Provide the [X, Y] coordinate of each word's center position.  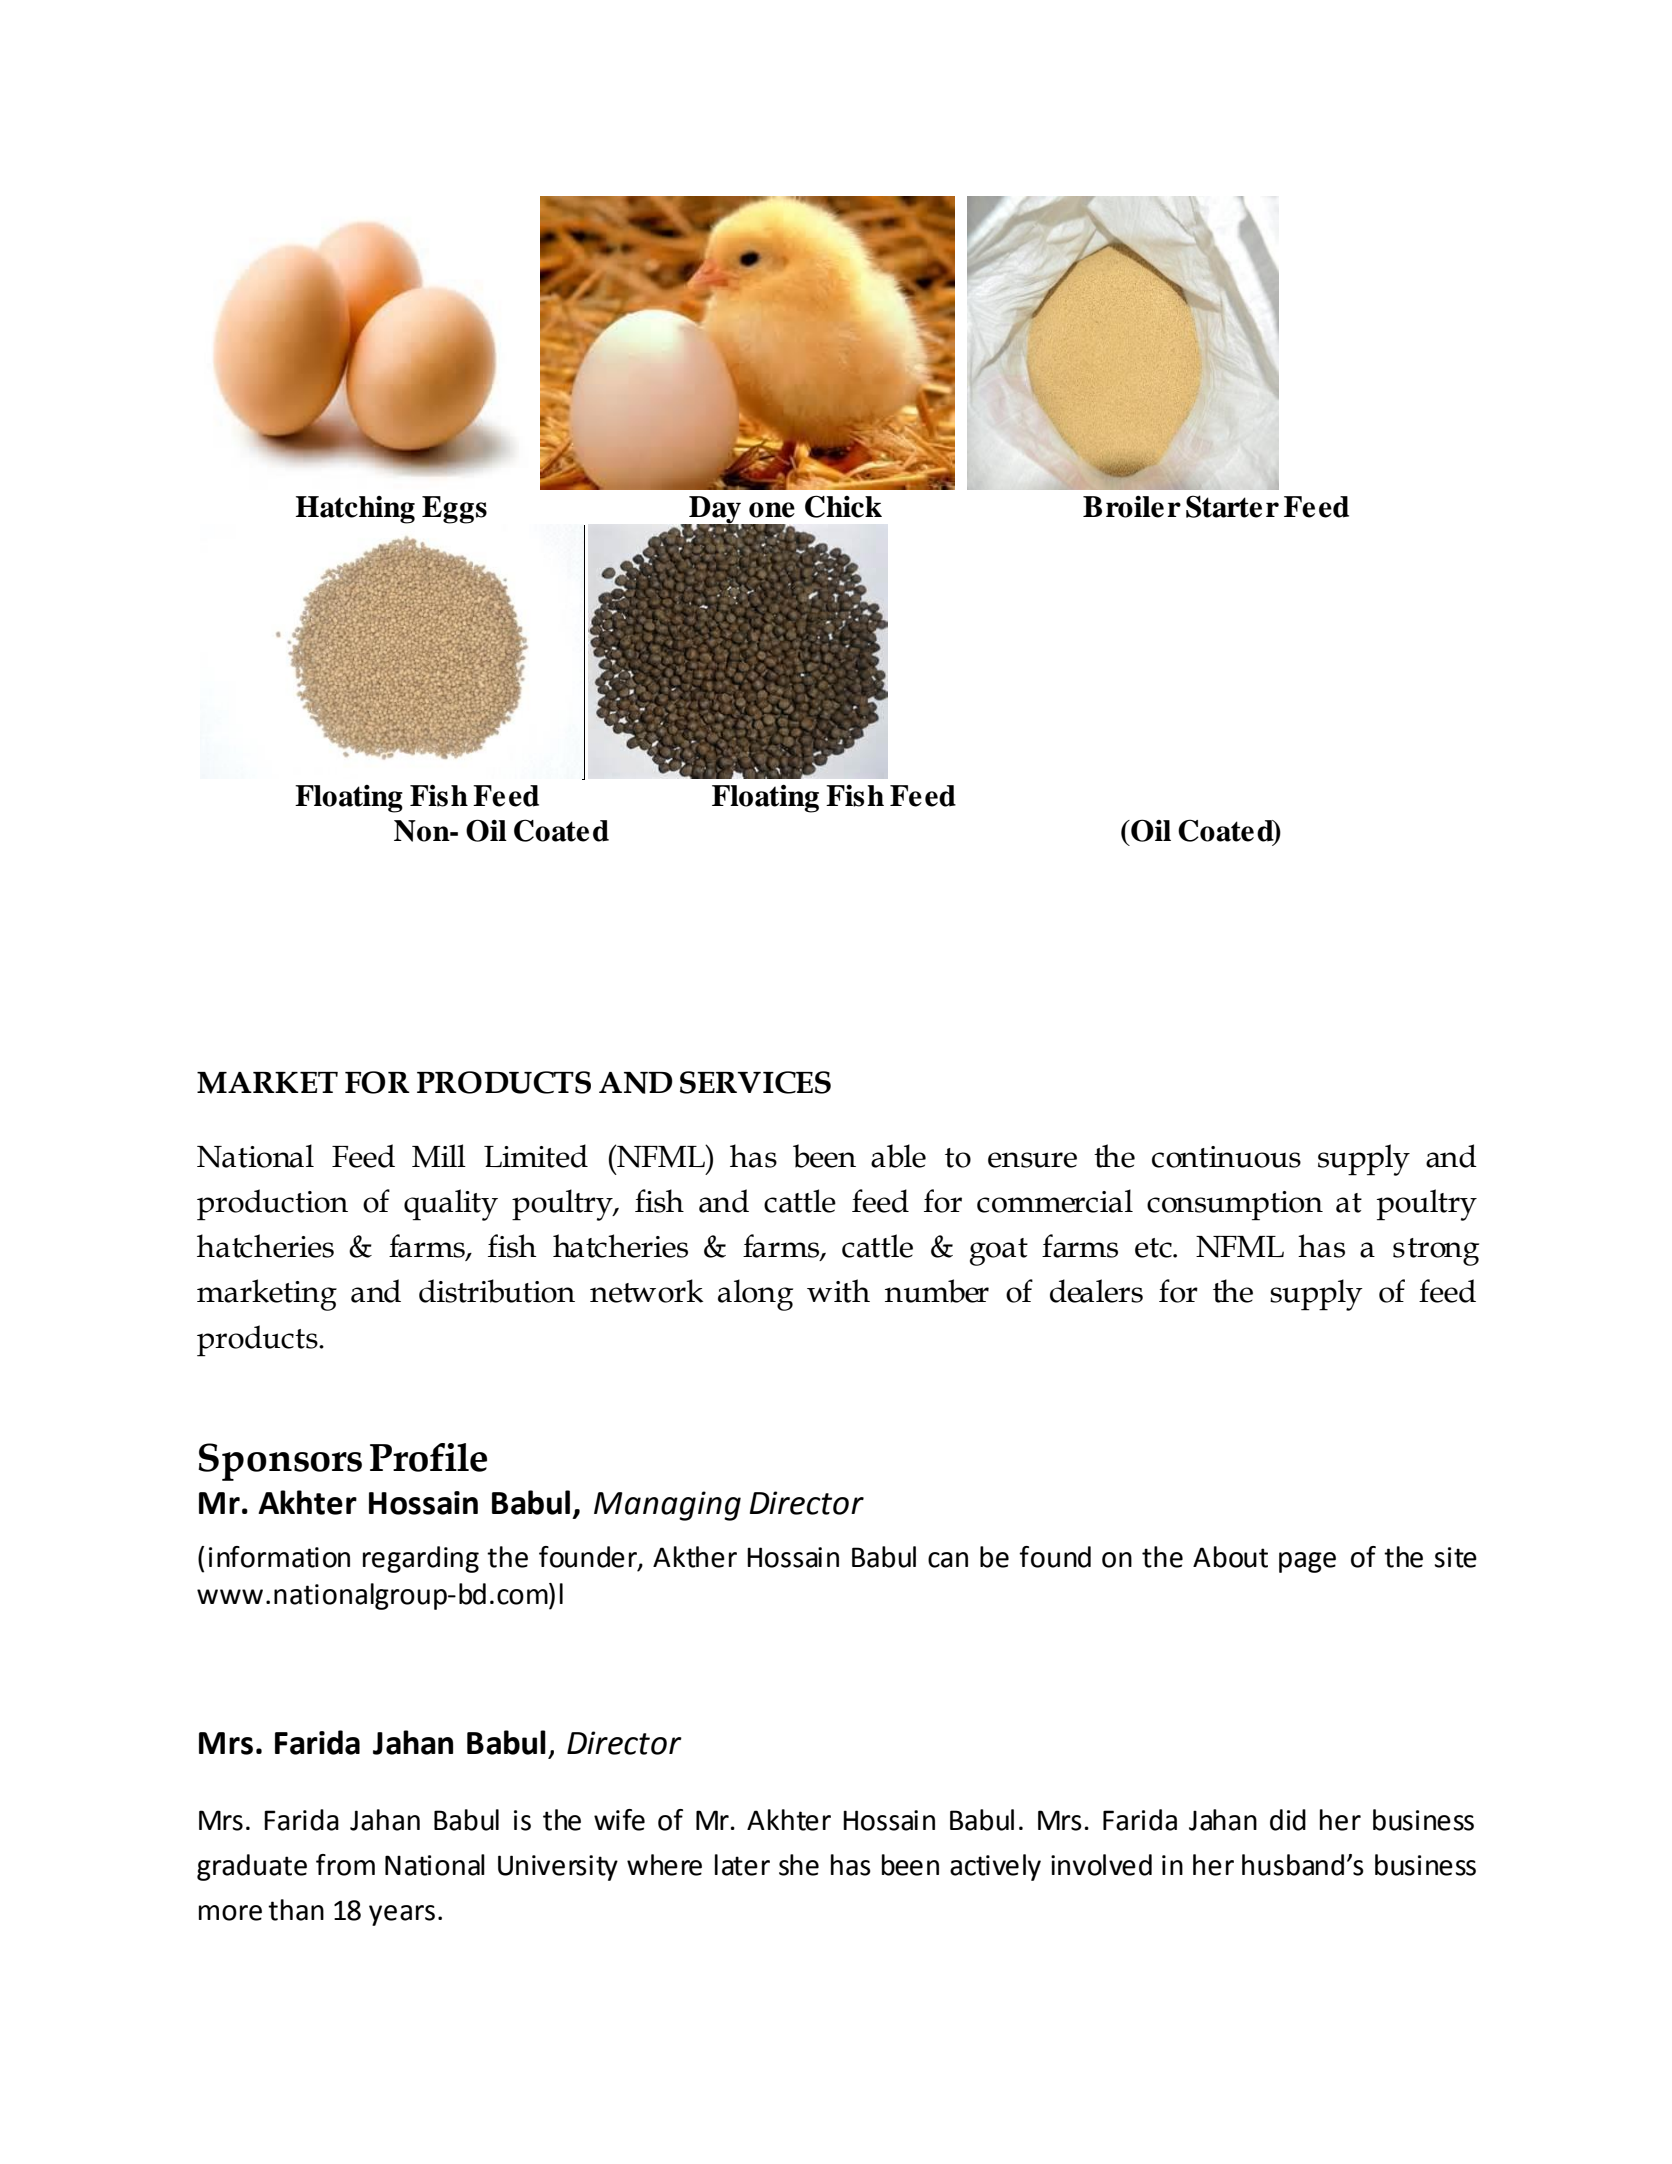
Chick [843, 506]
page [1307, 1562]
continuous [1226, 1157]
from [345, 1865]
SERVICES [755, 1082]
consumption [1235, 1206]
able [898, 1156]
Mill [439, 1156]
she [799, 1865]
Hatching [355, 510]
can [948, 1560]
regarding [421, 1559]
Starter [1232, 506]
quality [451, 1205]
